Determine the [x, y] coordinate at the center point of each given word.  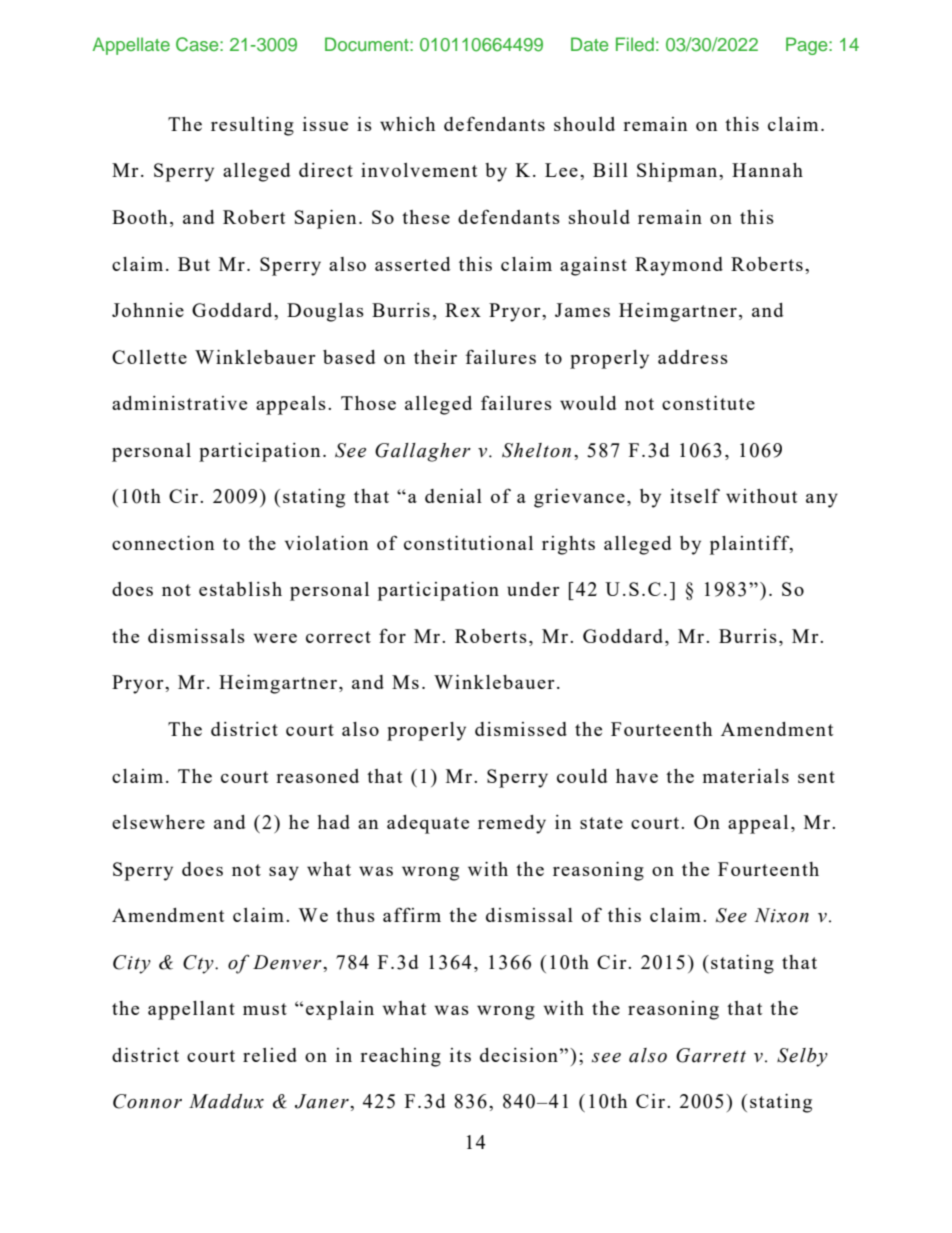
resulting [252, 126]
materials [746, 776]
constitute [708, 403]
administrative [179, 403]
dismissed [521, 729]
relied [270, 1055]
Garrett [711, 1055]
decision [519, 1055]
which [407, 124]
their [435, 357]
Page [808, 46]
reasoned [317, 776]
